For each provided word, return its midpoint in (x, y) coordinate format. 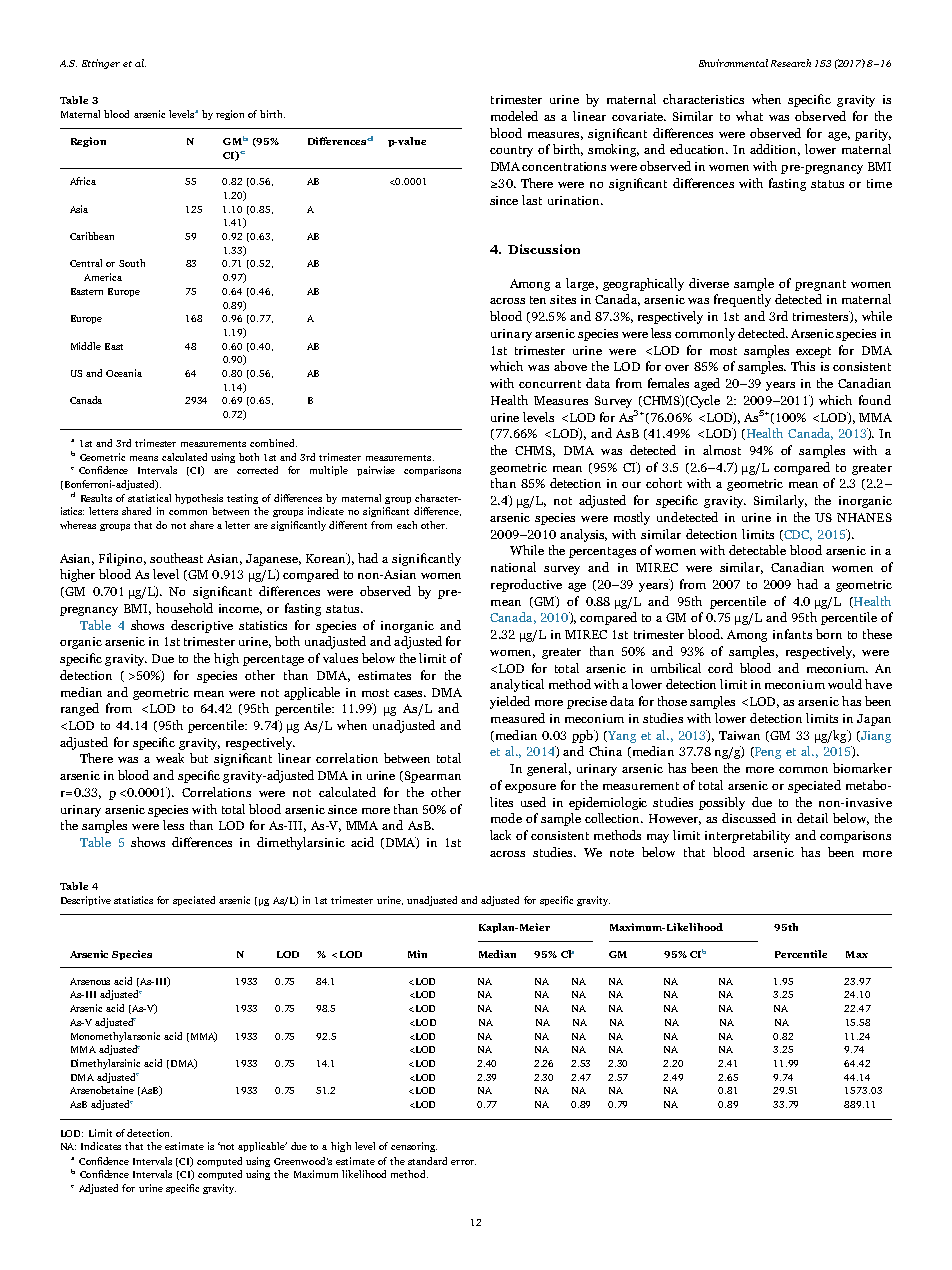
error (463, 1162)
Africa (83, 181)
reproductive (526, 585)
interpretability (747, 836)
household (184, 608)
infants (792, 634)
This (803, 366)
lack (500, 835)
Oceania (124, 373)
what (749, 116)
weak (170, 758)
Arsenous (90, 981)
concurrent (550, 384)
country (511, 151)
